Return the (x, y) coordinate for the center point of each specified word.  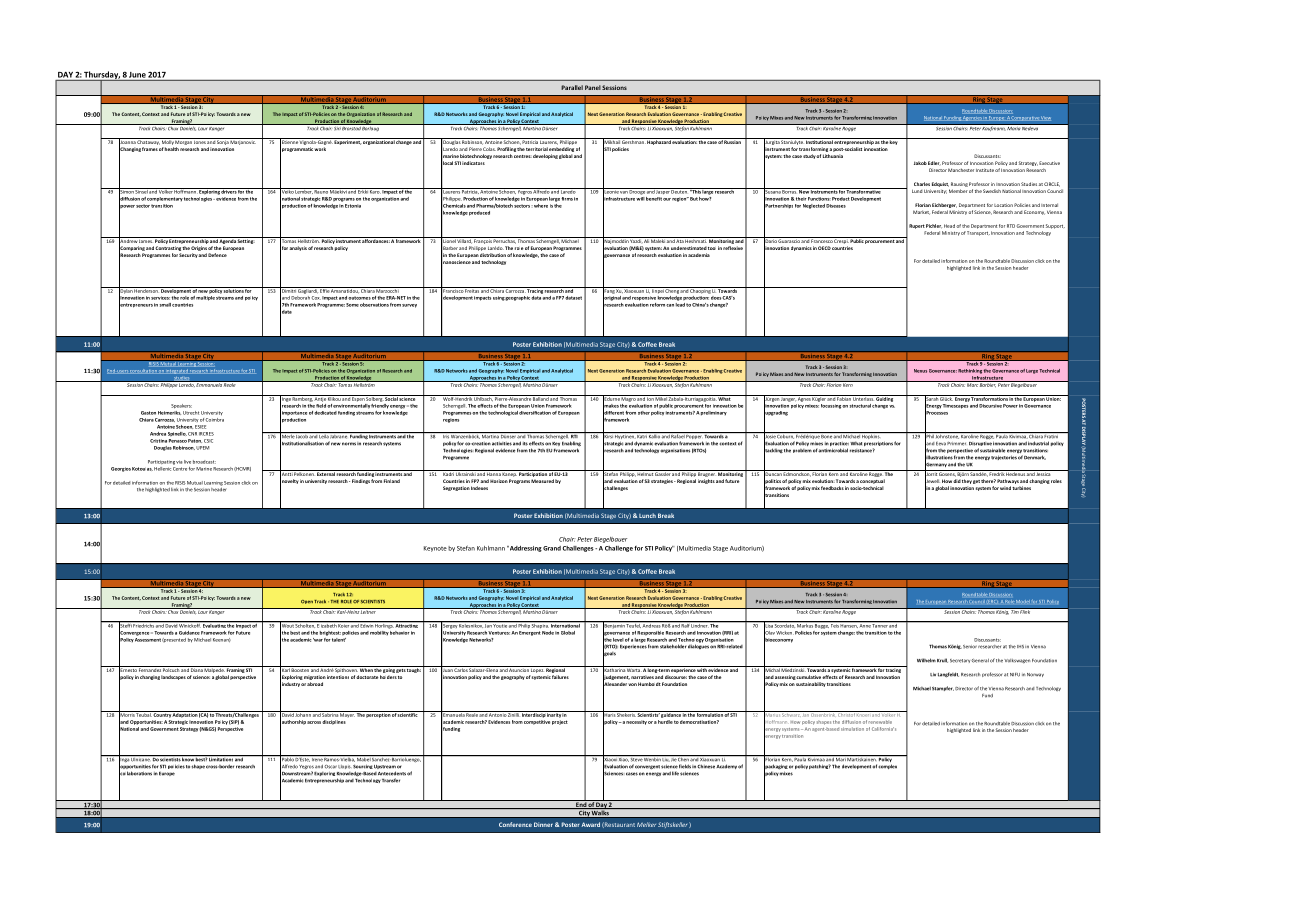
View (1045, 118)
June (137, 75)
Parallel (572, 87)
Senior (970, 647)
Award (590, 824)
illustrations (939, 457)
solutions (234, 290)
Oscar (330, 766)
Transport (978, 233)
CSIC (208, 441)
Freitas (472, 290)
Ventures (499, 633)
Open (307, 602)
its (525, 444)
